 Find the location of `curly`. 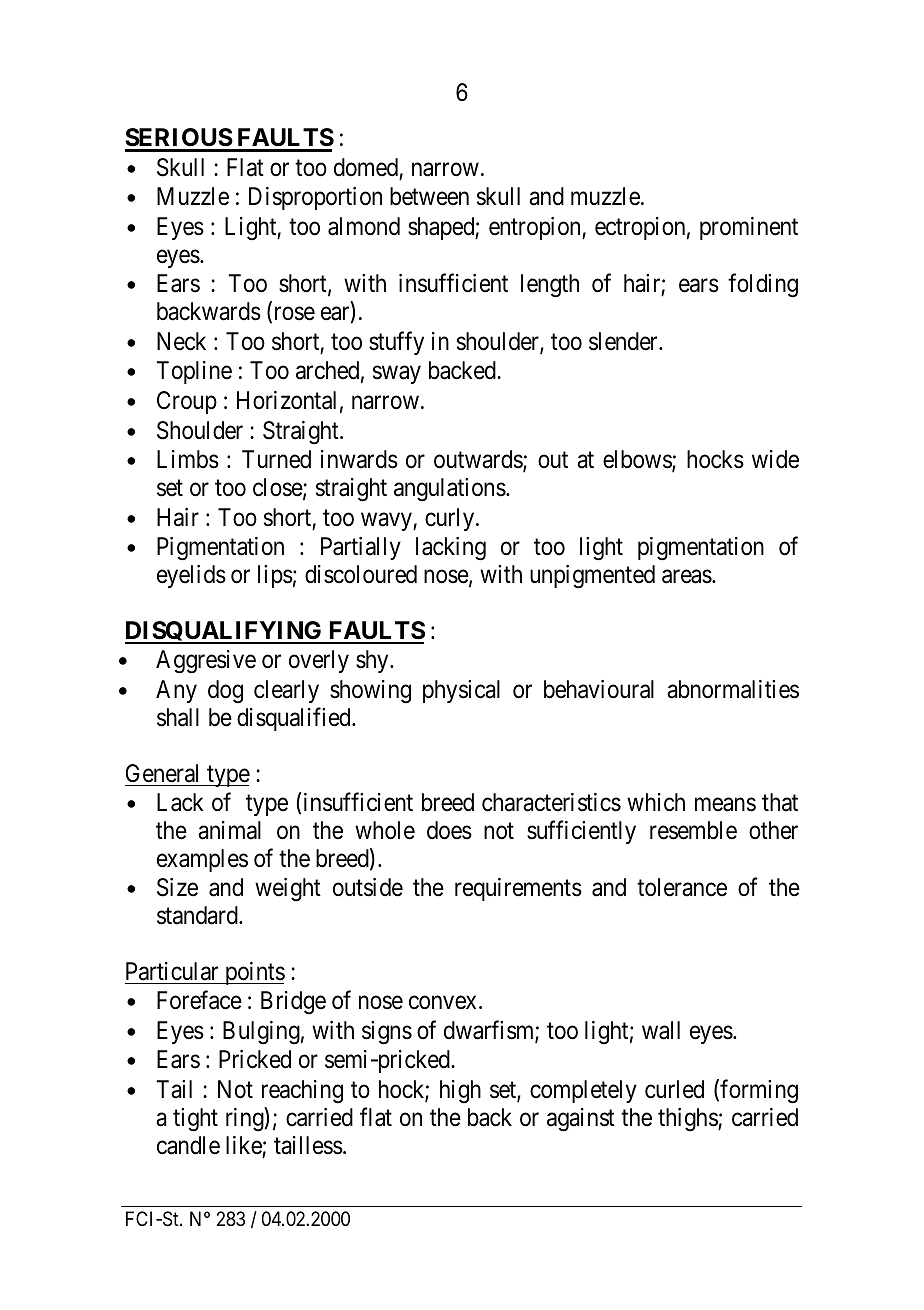

curly is located at coordinates (451, 519).
